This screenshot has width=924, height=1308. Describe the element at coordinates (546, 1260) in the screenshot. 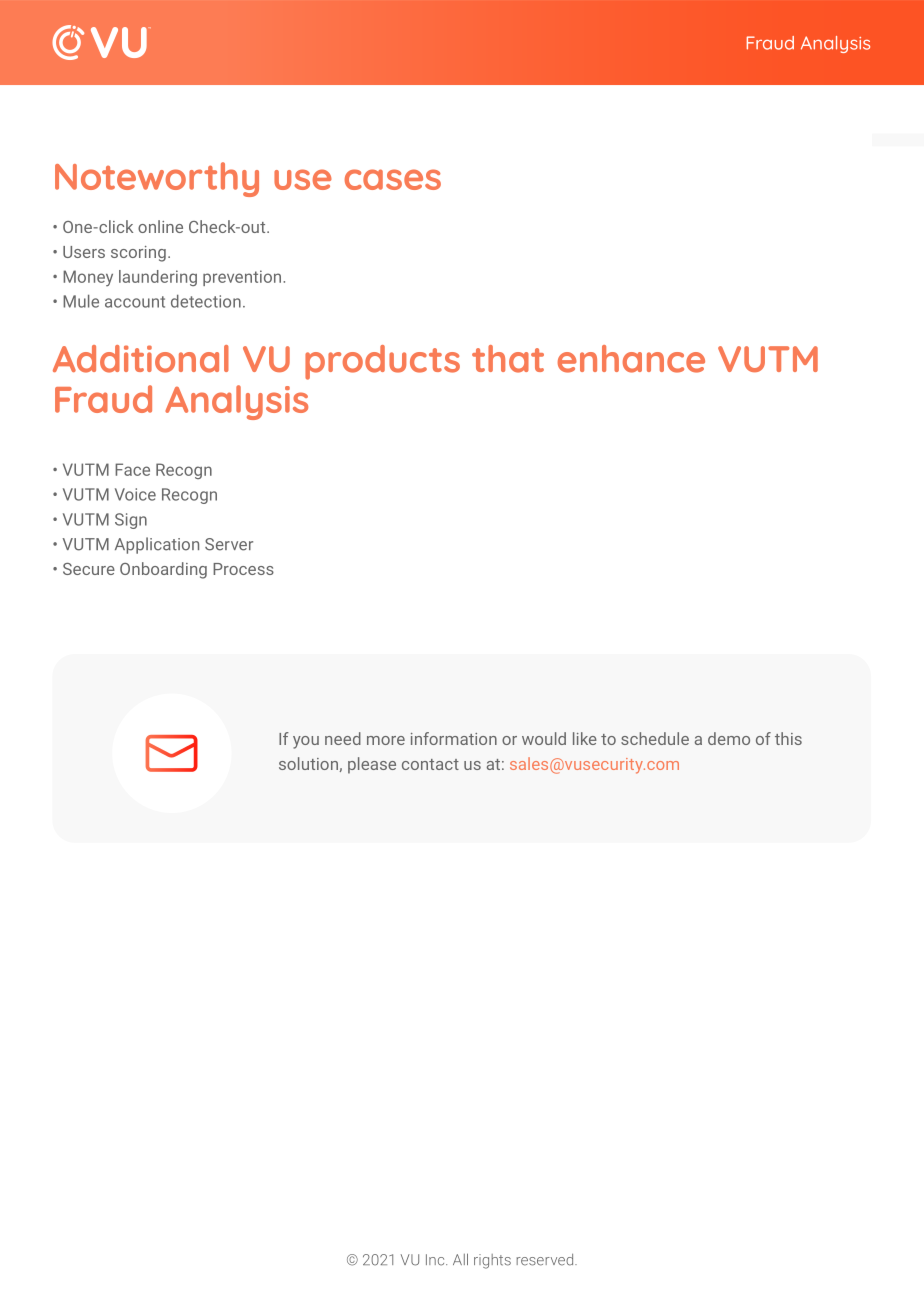

I see `reserved` at that location.
